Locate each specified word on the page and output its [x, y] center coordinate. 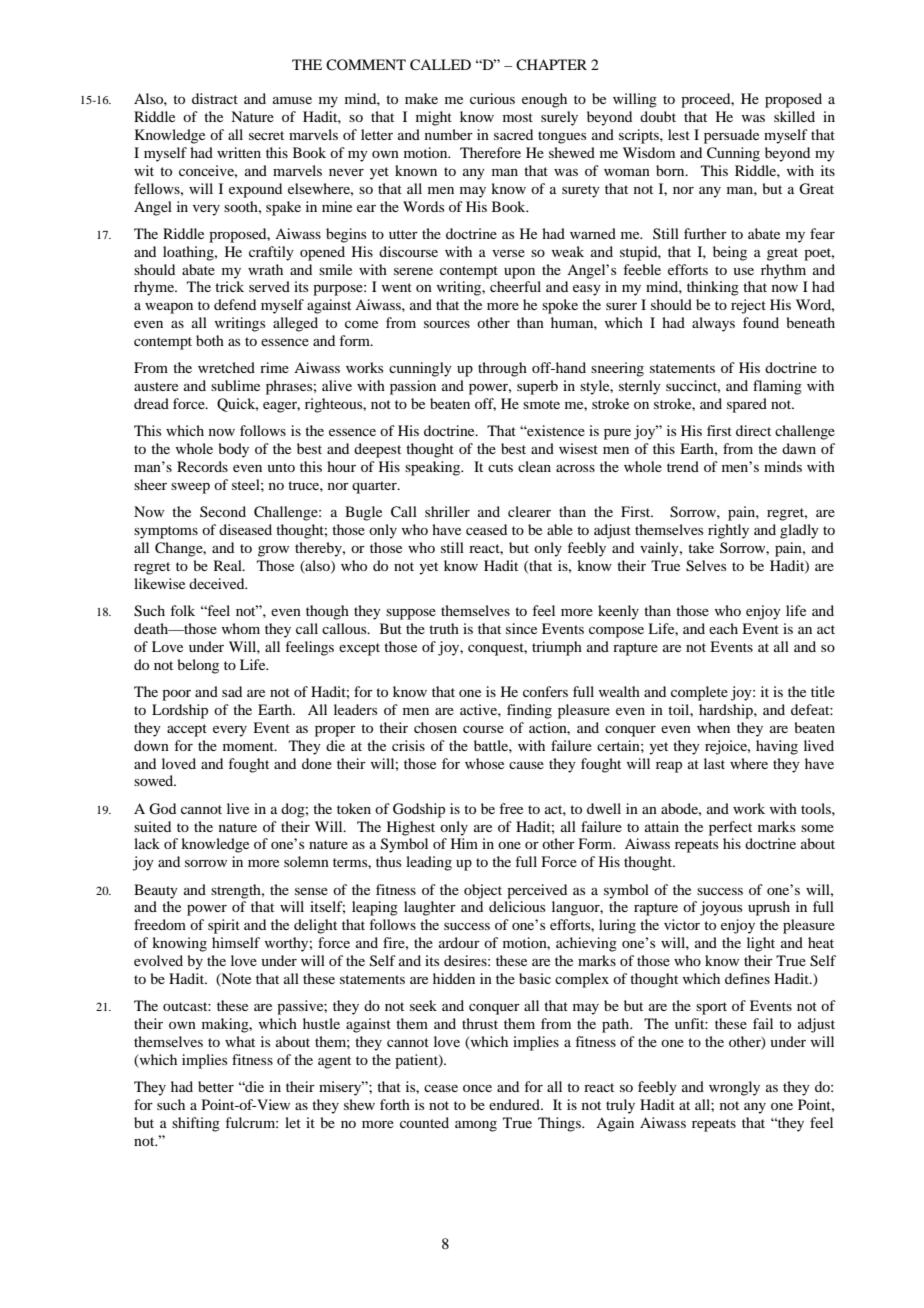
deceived [218, 583]
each [723, 628]
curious [492, 98]
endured [515, 1104]
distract [215, 98]
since [521, 628]
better [216, 1086]
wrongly [734, 1088]
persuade [731, 136]
